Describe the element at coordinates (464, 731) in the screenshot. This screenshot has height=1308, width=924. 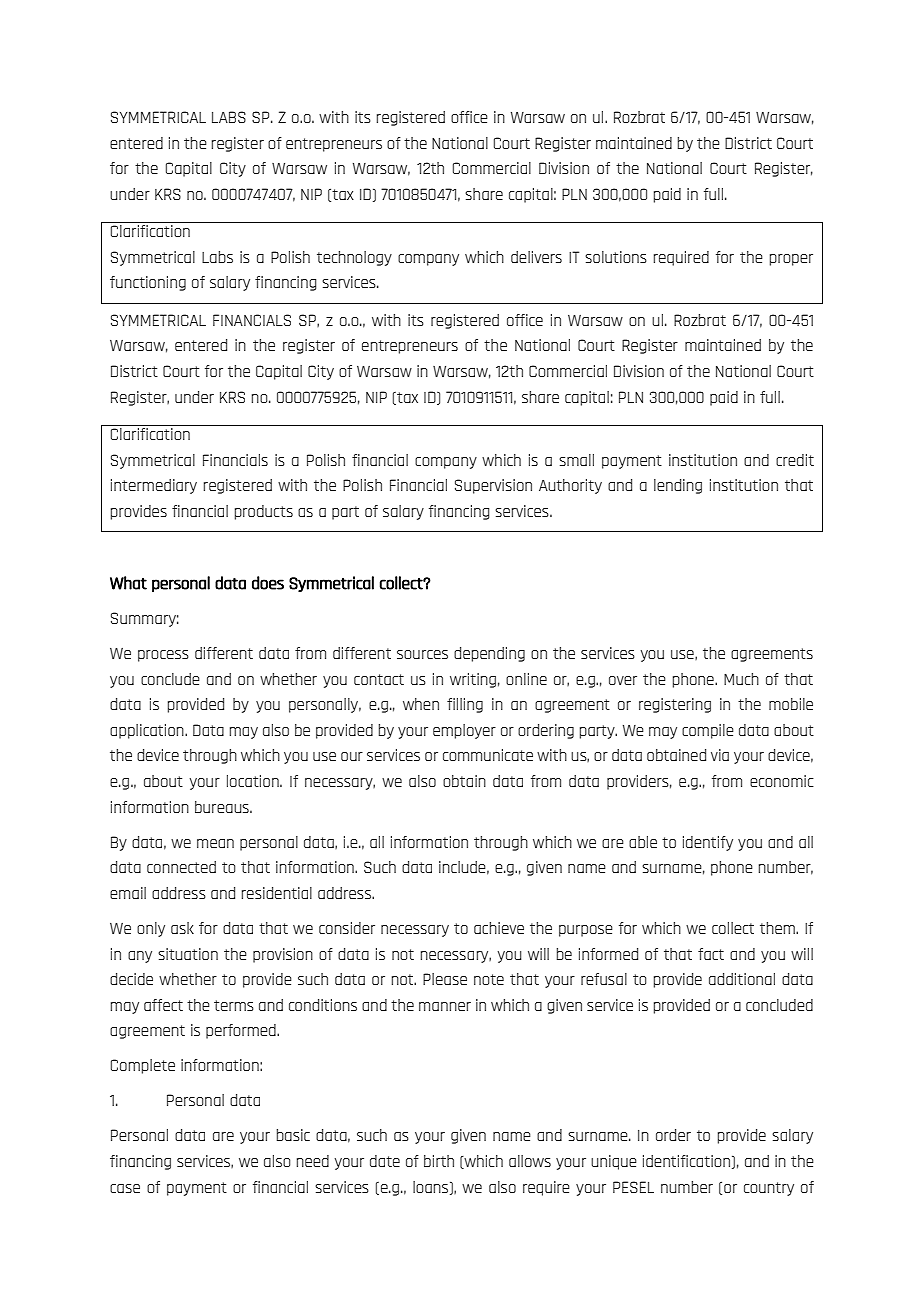
I see `employer` at that location.
